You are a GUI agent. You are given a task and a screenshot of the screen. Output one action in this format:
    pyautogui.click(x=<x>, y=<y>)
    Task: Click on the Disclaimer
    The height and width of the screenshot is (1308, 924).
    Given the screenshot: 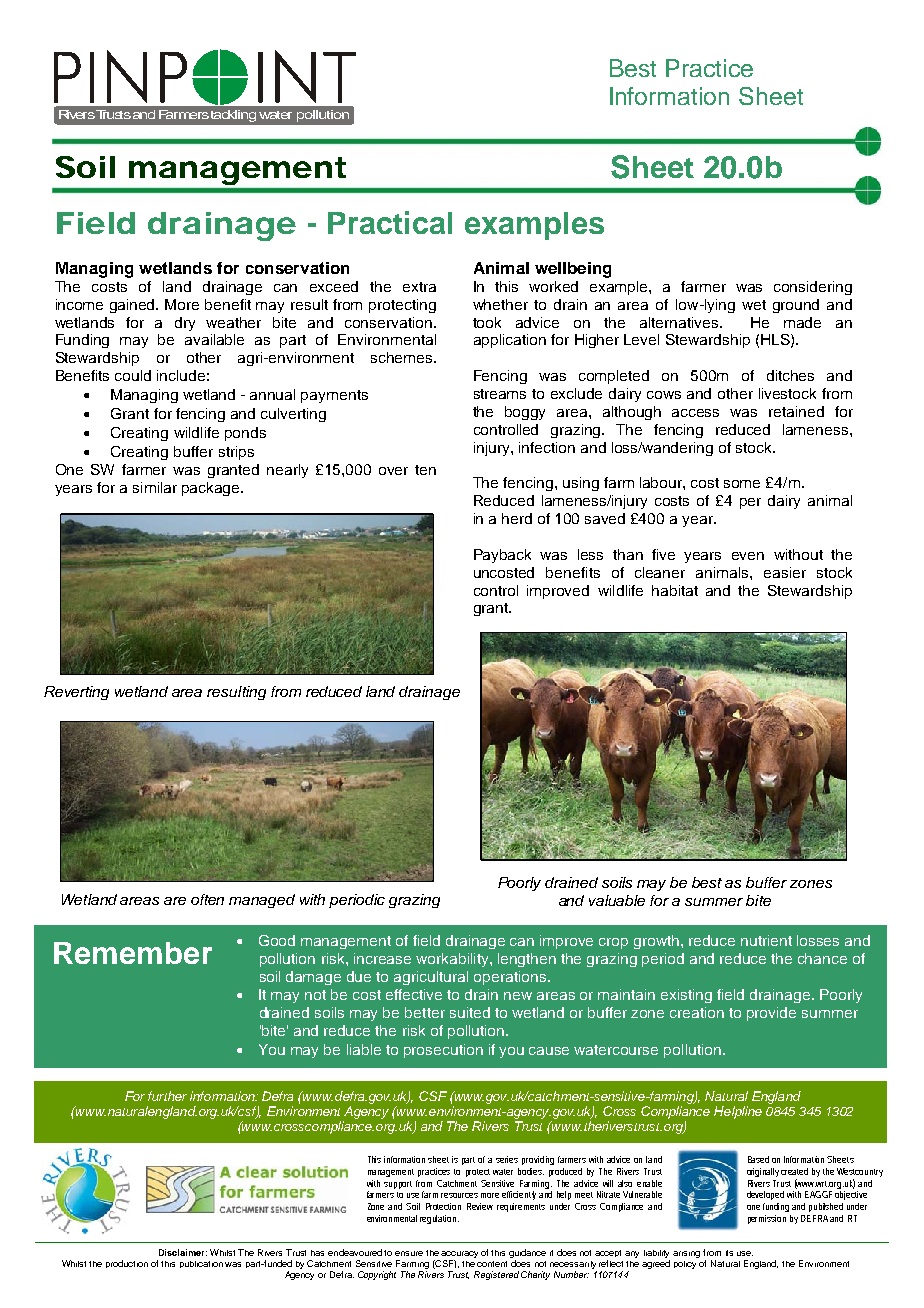 What is the action you would take?
    pyautogui.click(x=183, y=1252)
